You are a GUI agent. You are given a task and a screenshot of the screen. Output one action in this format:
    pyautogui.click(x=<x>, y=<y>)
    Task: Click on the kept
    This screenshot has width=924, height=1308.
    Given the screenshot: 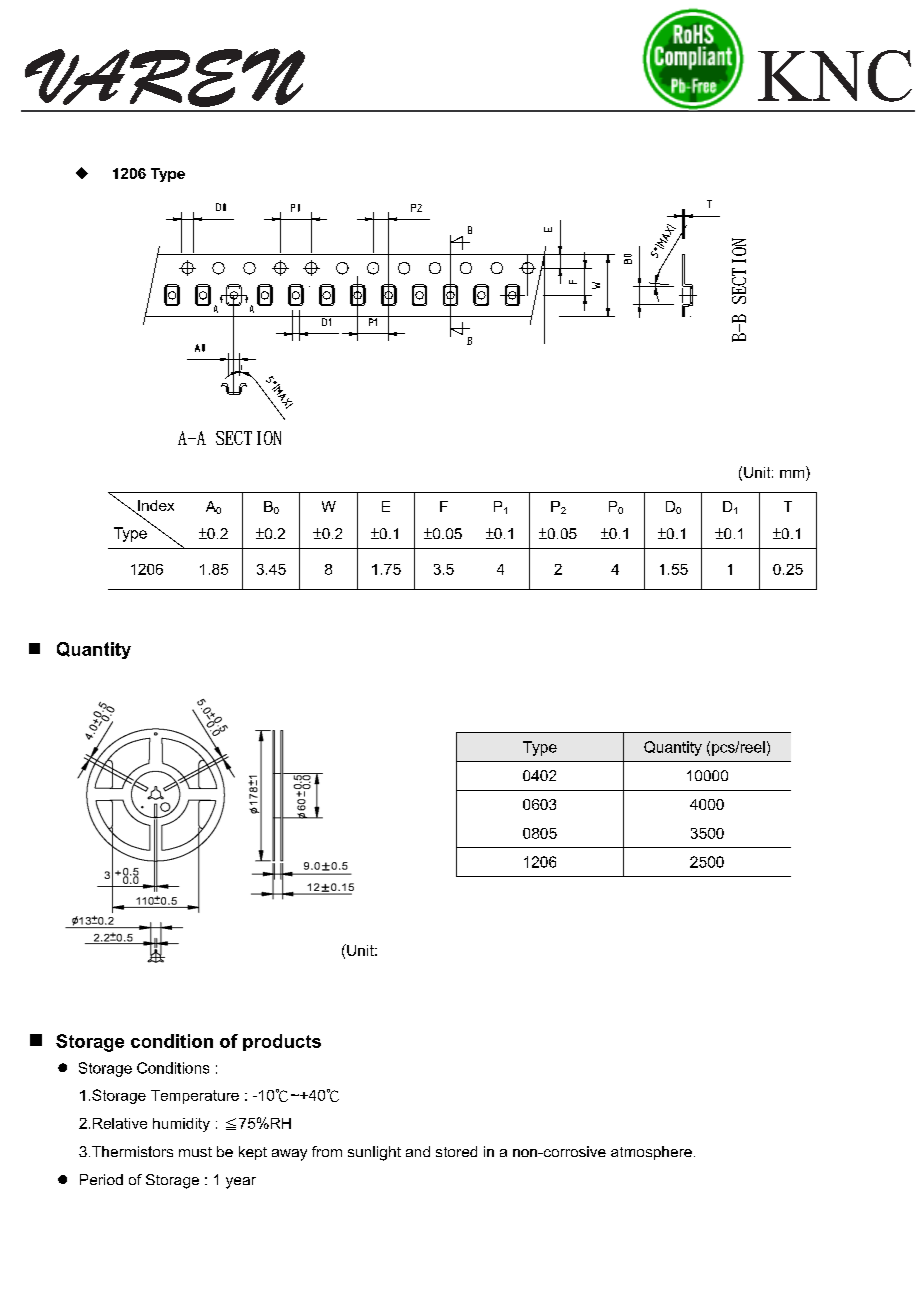 What is the action you would take?
    pyautogui.click(x=253, y=1153)
